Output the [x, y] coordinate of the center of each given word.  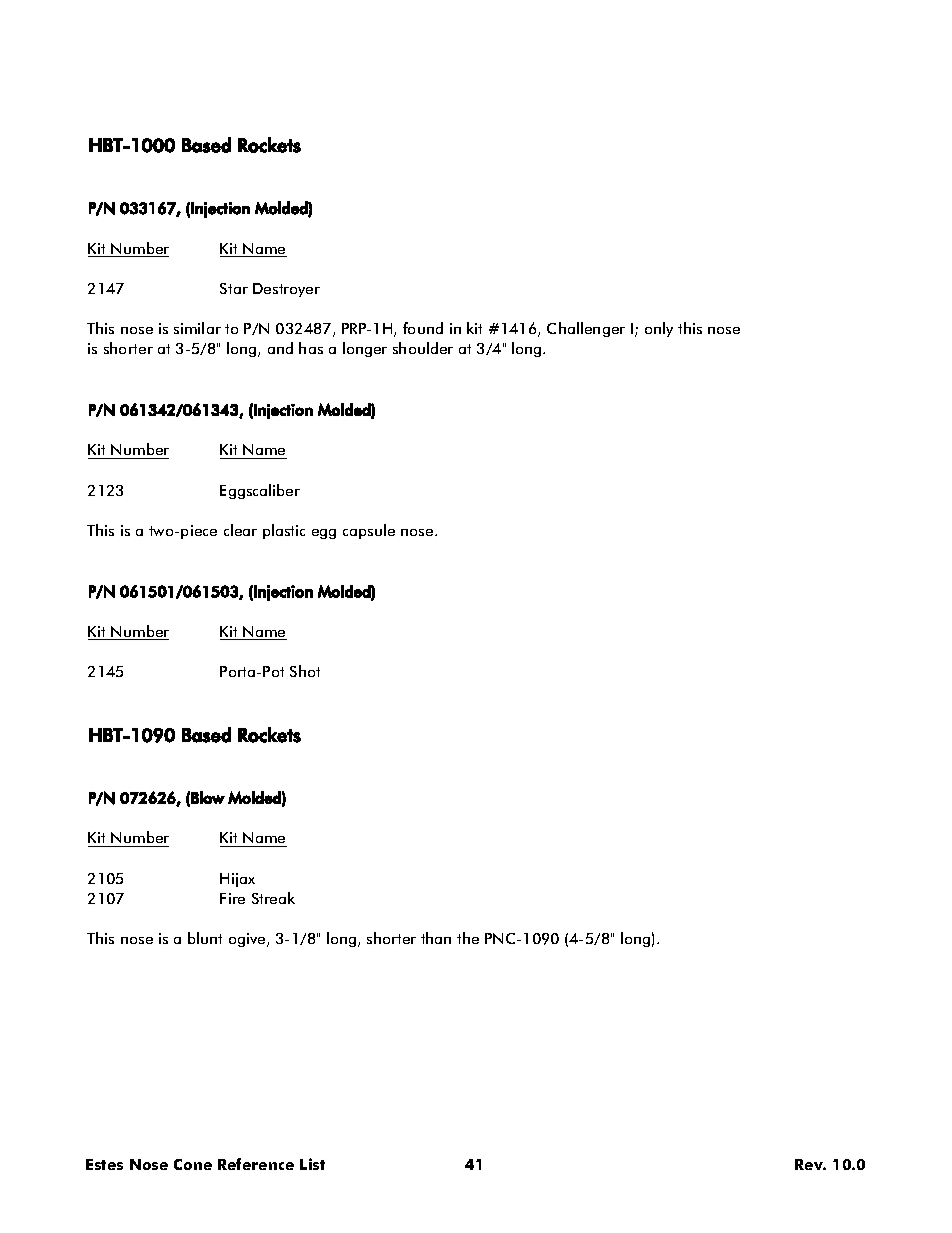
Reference [256, 1164]
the [468, 938]
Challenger [586, 329]
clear [240, 530]
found [423, 328]
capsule [369, 531]
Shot [305, 671]
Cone [193, 1164]
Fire [232, 898]
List [312, 1164]
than [436, 938]
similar [197, 328]
